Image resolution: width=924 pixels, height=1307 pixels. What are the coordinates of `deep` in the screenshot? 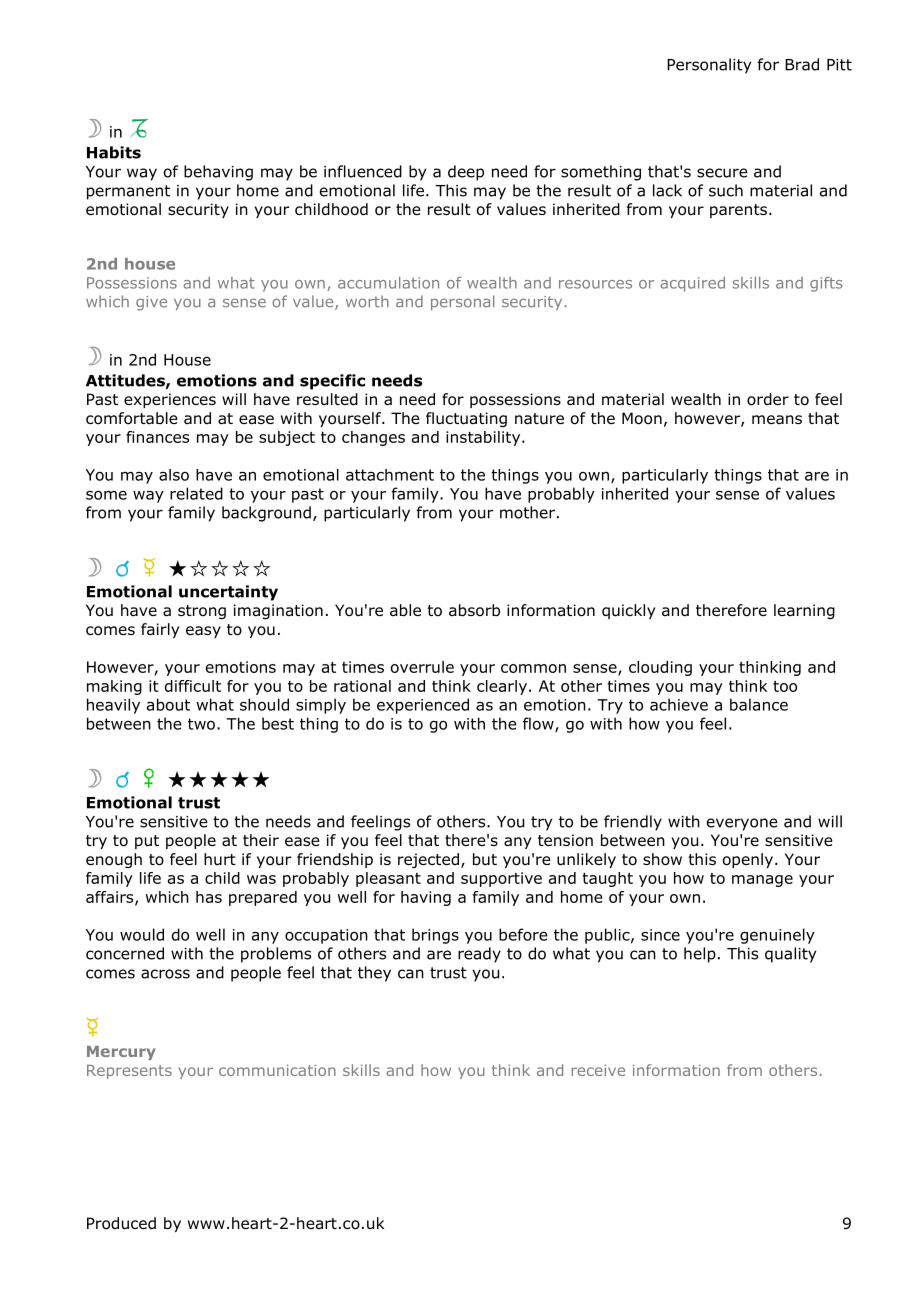 It's located at (466, 173).
